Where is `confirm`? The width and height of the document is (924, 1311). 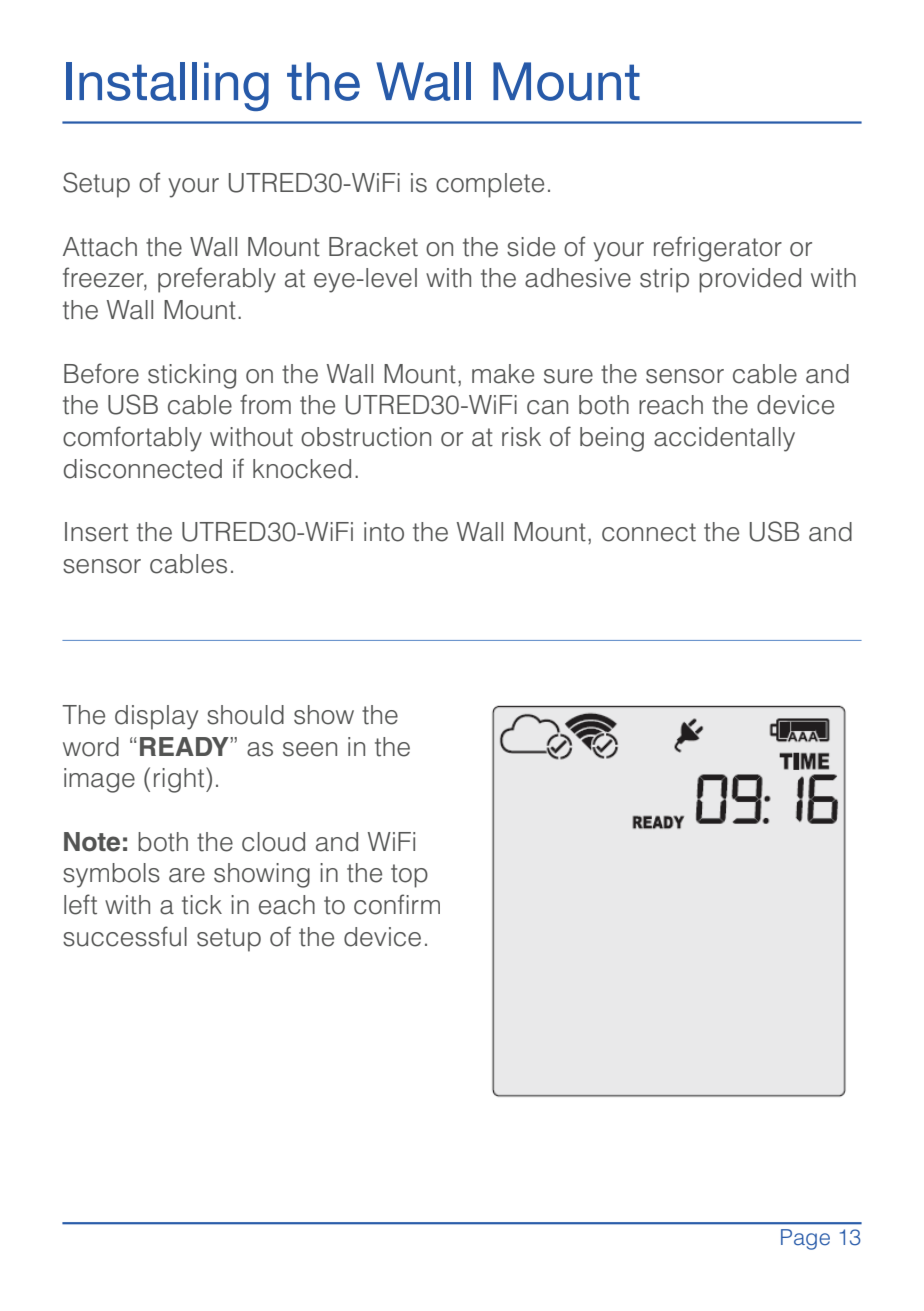
confirm is located at coordinates (397, 904).
